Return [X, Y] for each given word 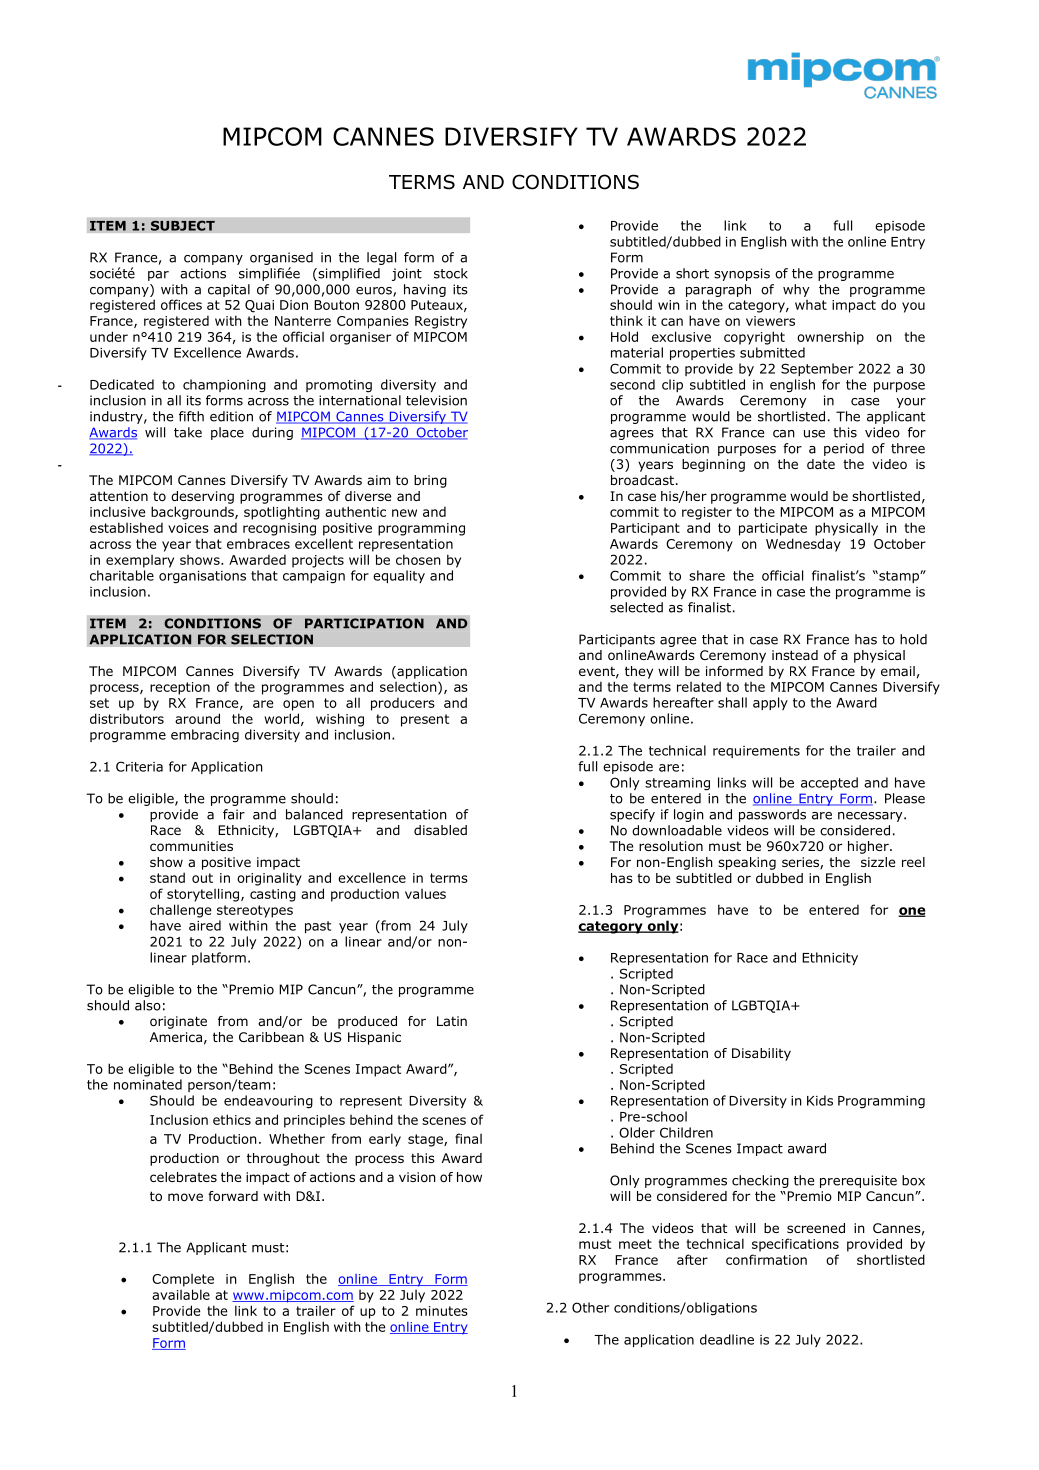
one [912, 912]
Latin [452, 1021]
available [181, 1294]
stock [451, 273]
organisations [202, 577]
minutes [442, 1311]
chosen [418, 559]
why [796, 290]
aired [205, 925]
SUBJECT [182, 225]
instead [795, 655]
